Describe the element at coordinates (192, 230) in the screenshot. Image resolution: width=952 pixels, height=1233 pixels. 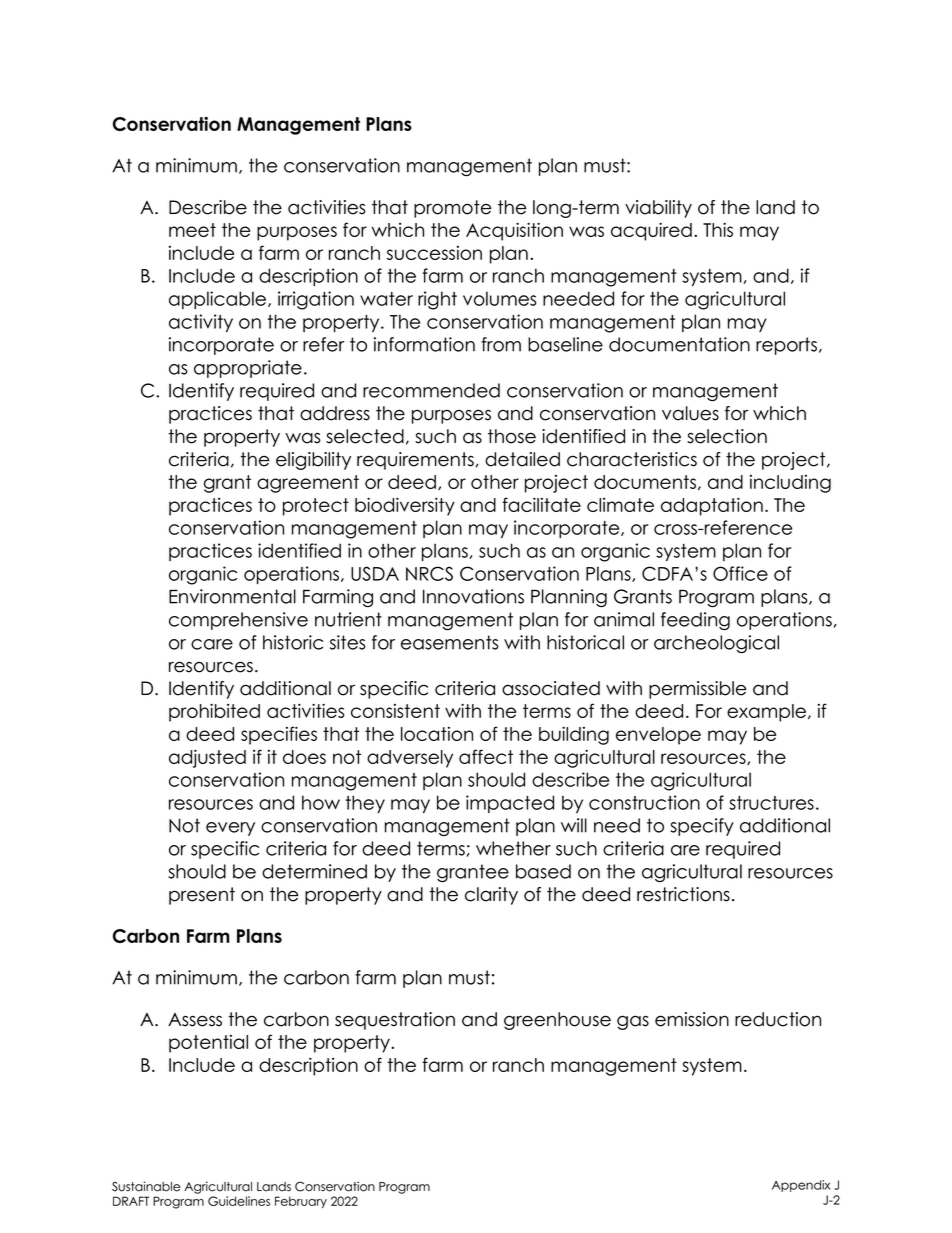
I see `meet` at that location.
